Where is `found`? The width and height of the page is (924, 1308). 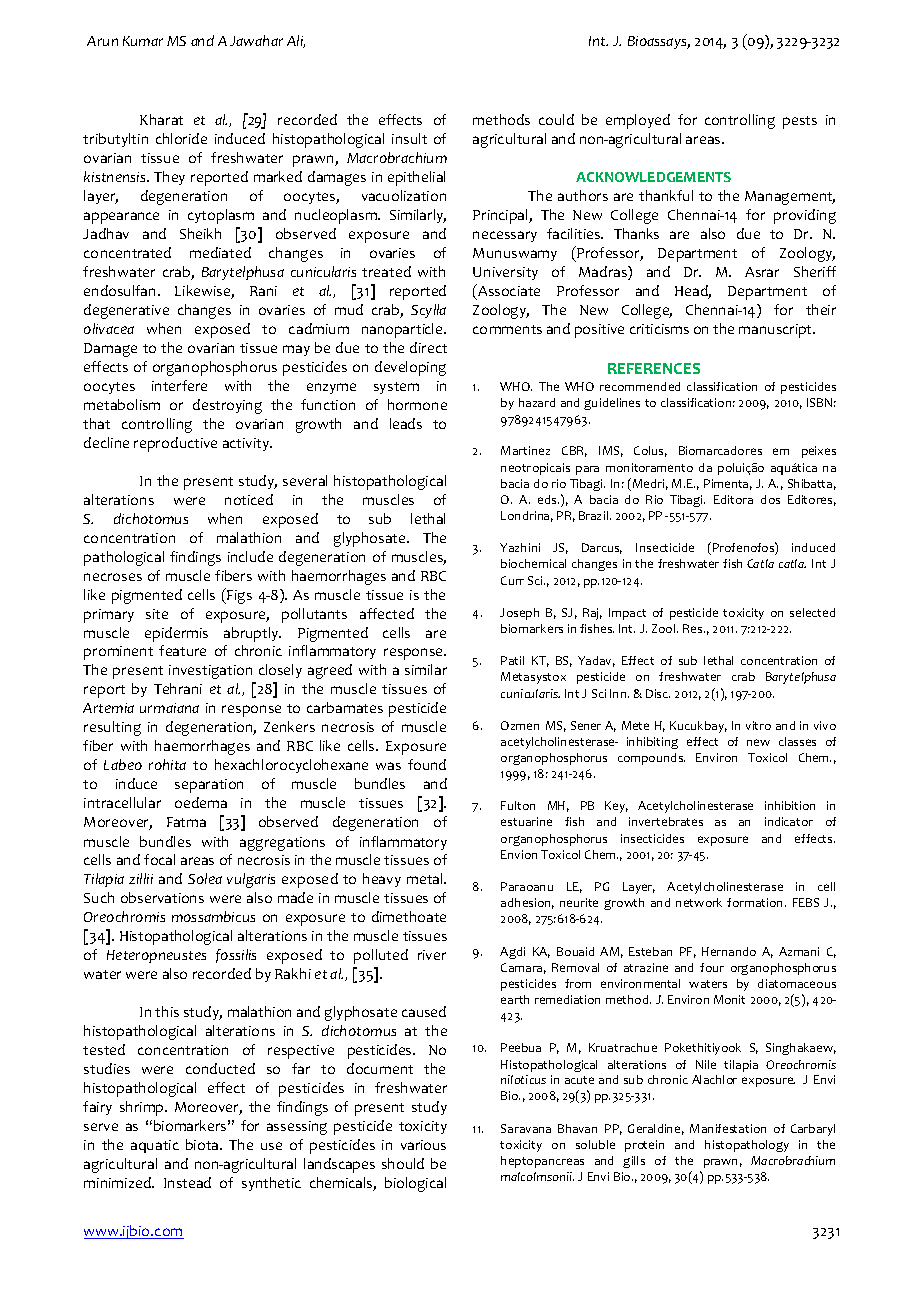 found is located at coordinates (427, 764).
